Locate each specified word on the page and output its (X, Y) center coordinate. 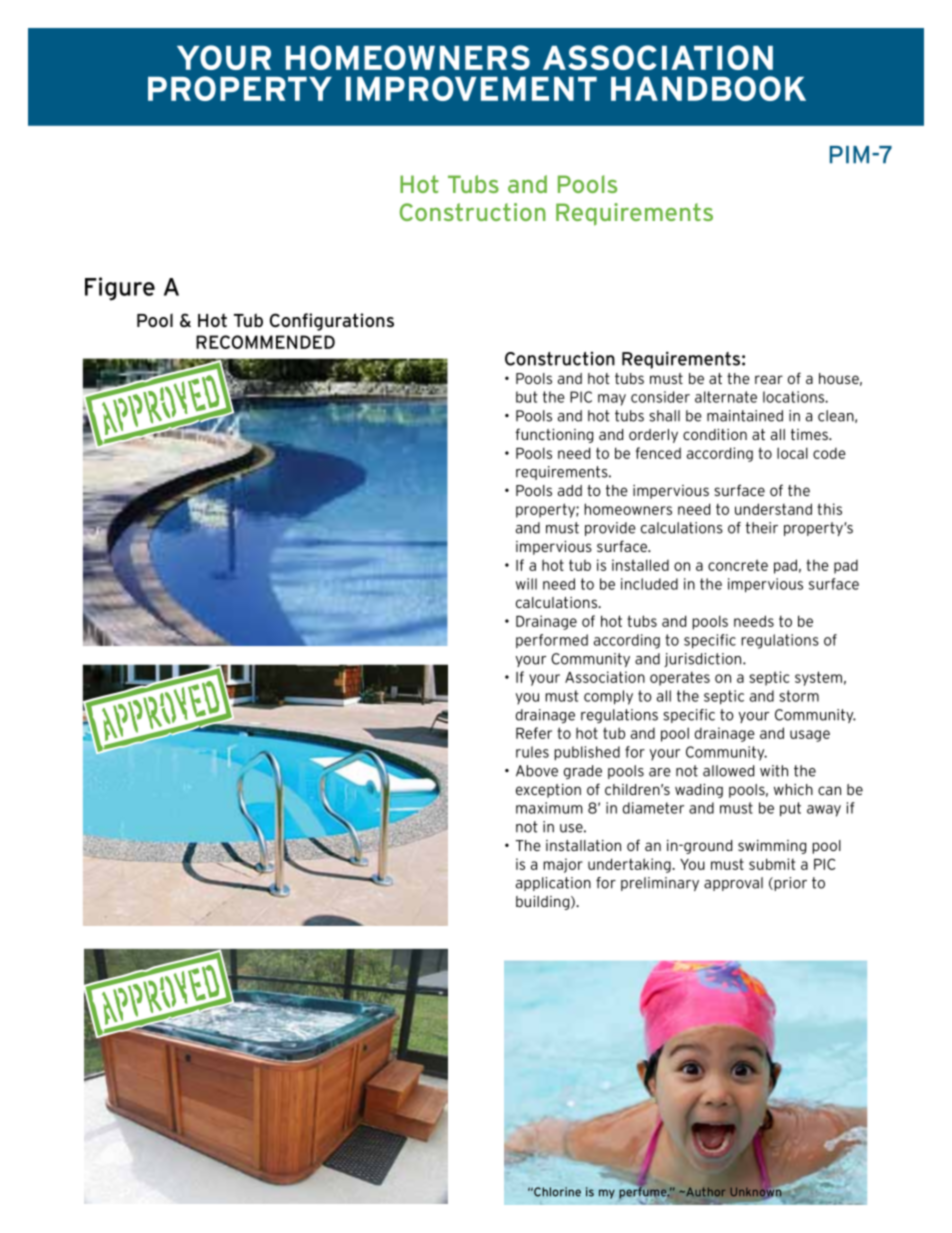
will (526, 584)
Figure (120, 289)
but (527, 397)
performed (552, 641)
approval (733, 884)
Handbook (708, 88)
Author (705, 1191)
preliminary (660, 884)
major (563, 865)
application (553, 884)
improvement (471, 88)
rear (769, 379)
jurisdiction (704, 660)
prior (789, 884)
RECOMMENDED (265, 342)
